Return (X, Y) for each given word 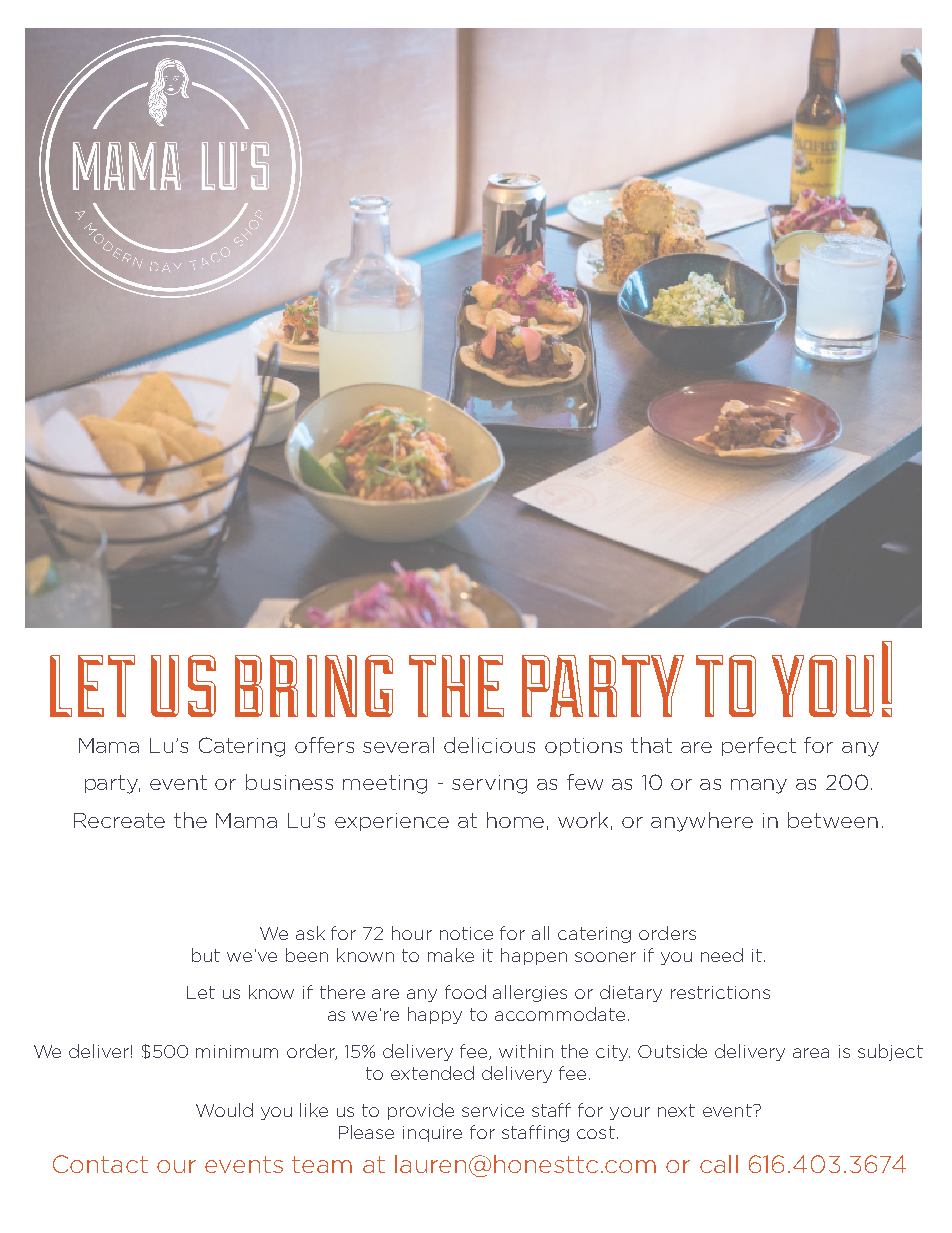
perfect (759, 746)
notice (466, 933)
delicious (489, 745)
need (722, 955)
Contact (100, 1164)
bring (314, 686)
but (206, 955)
